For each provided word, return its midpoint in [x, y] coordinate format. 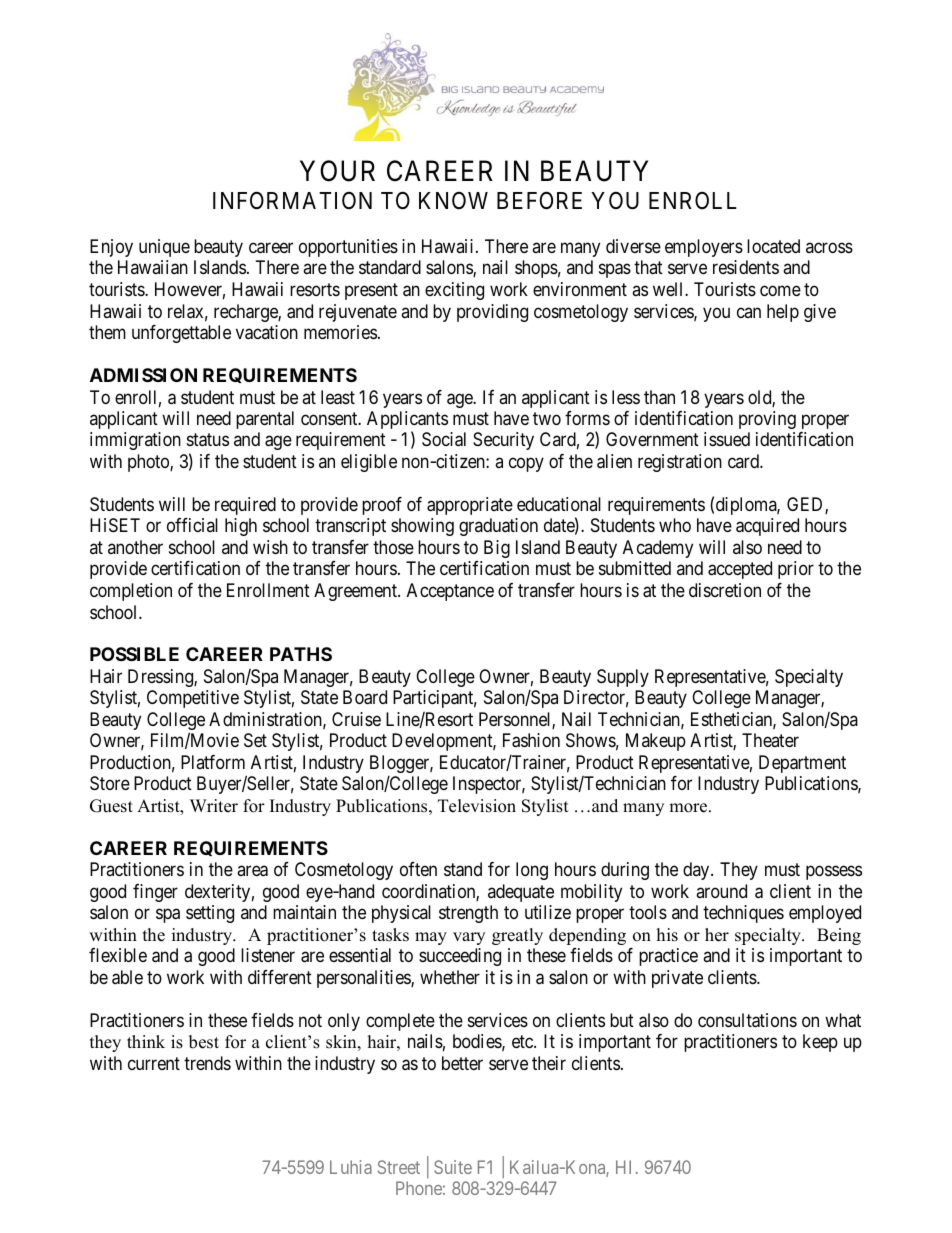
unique [164, 248]
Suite [453, 1167]
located [773, 246]
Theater [770, 740]
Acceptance [450, 592]
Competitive [193, 699]
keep [820, 1043]
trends [207, 1063]
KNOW [453, 200]
